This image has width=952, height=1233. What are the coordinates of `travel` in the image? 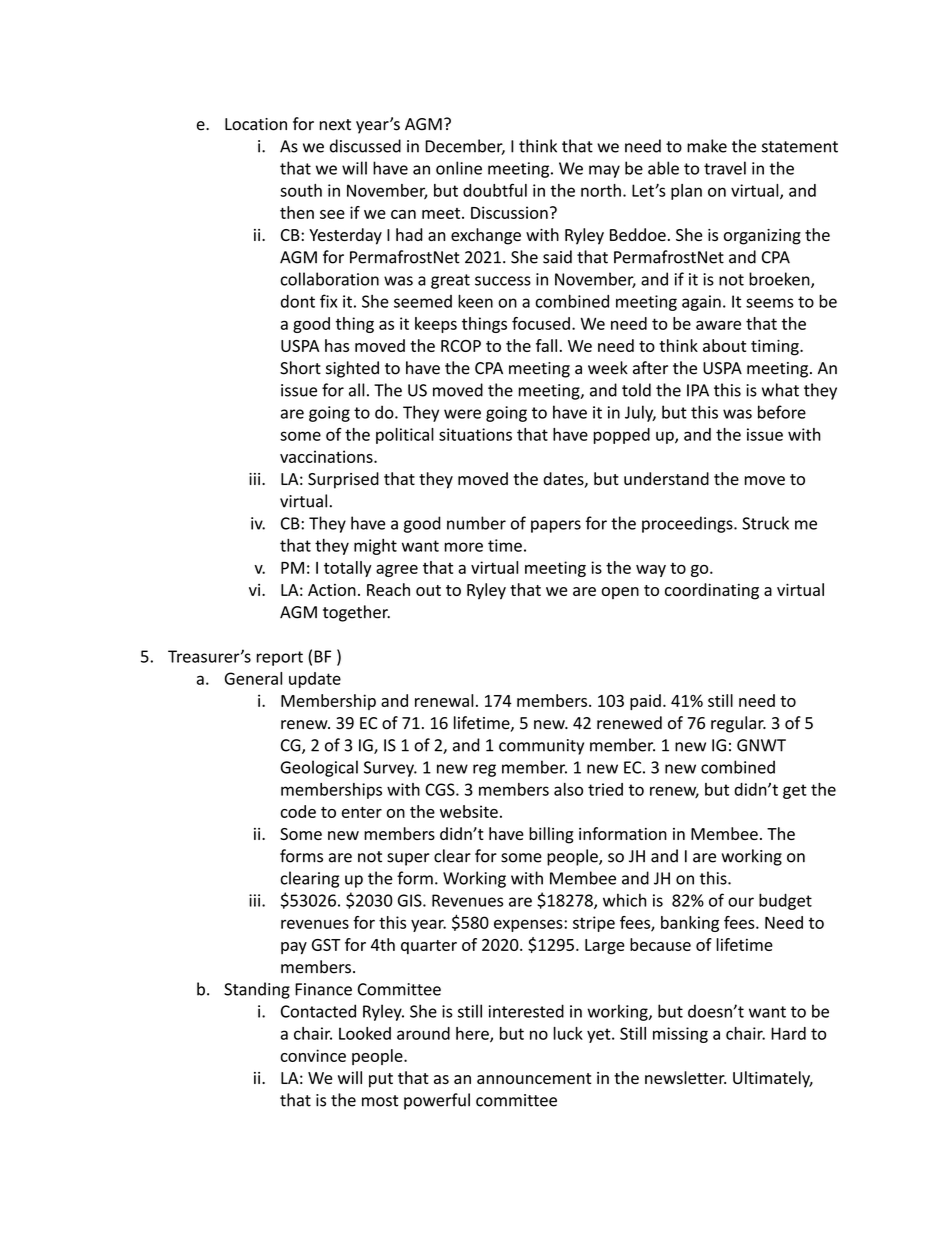 It's located at (725, 168).
